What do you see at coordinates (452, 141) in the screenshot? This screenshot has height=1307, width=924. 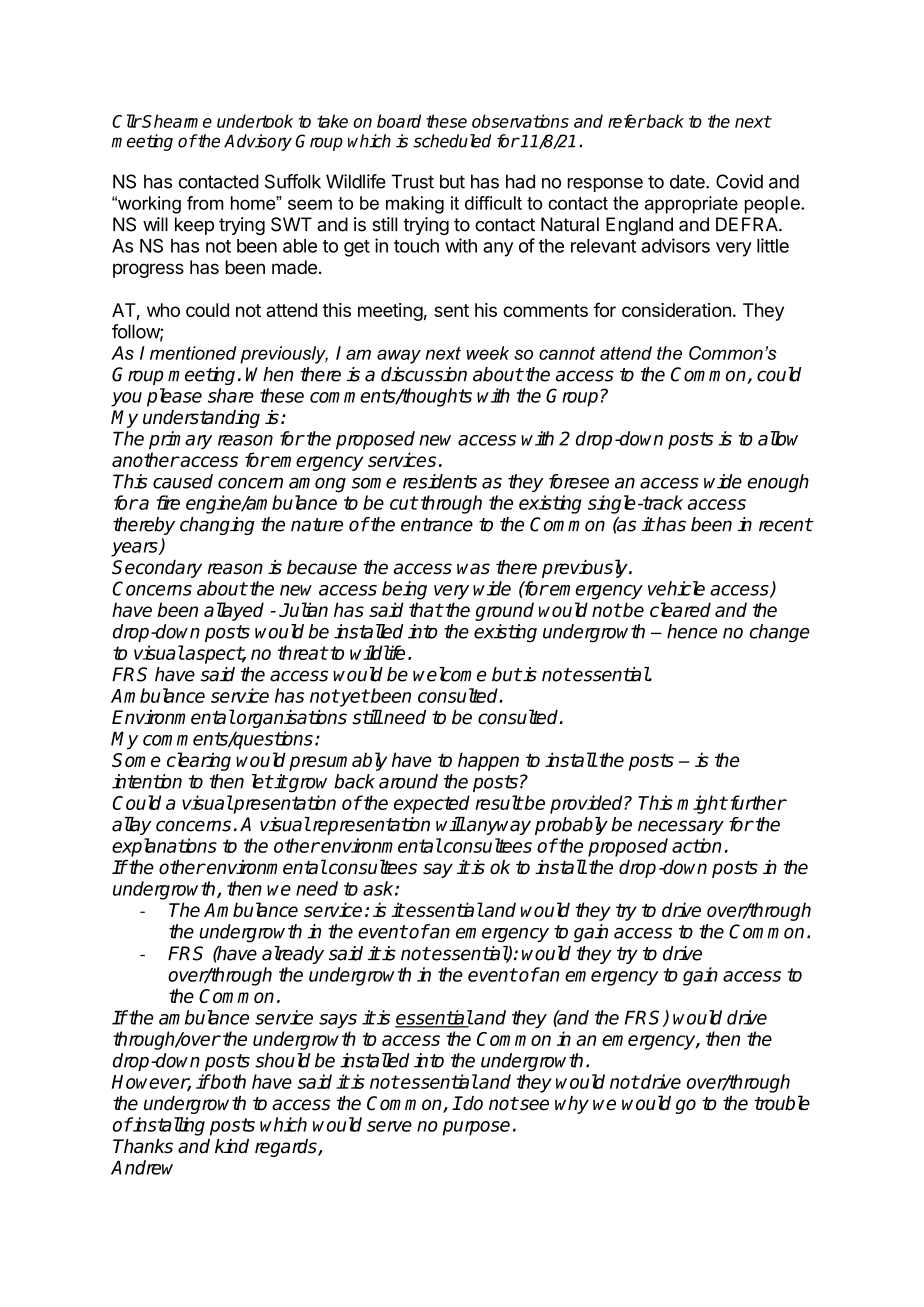 I see `scheduled` at bounding box center [452, 141].
